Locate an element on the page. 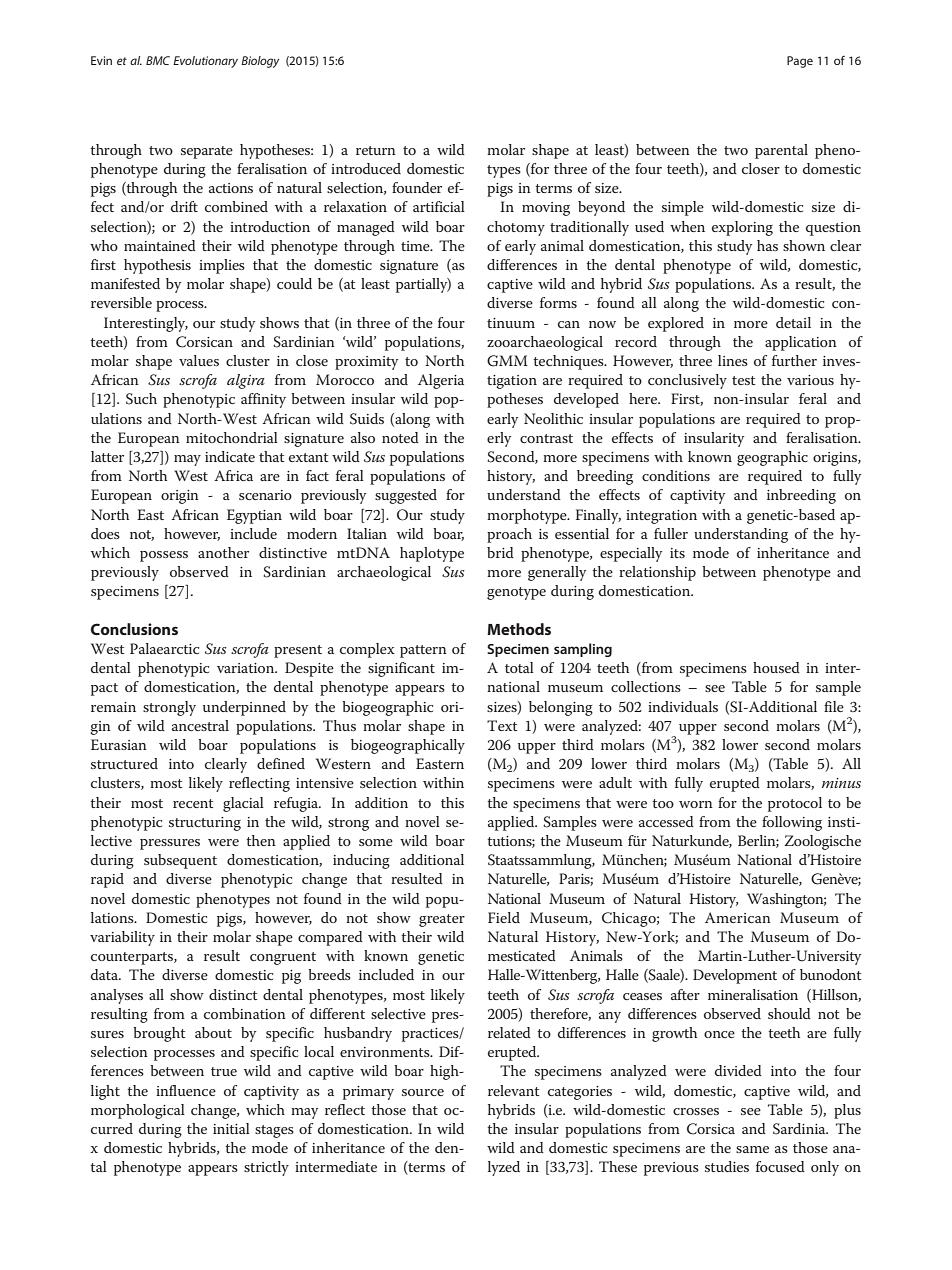 This image has width=952, height=1270. Evolutionary is located at coordinates (205, 62).
